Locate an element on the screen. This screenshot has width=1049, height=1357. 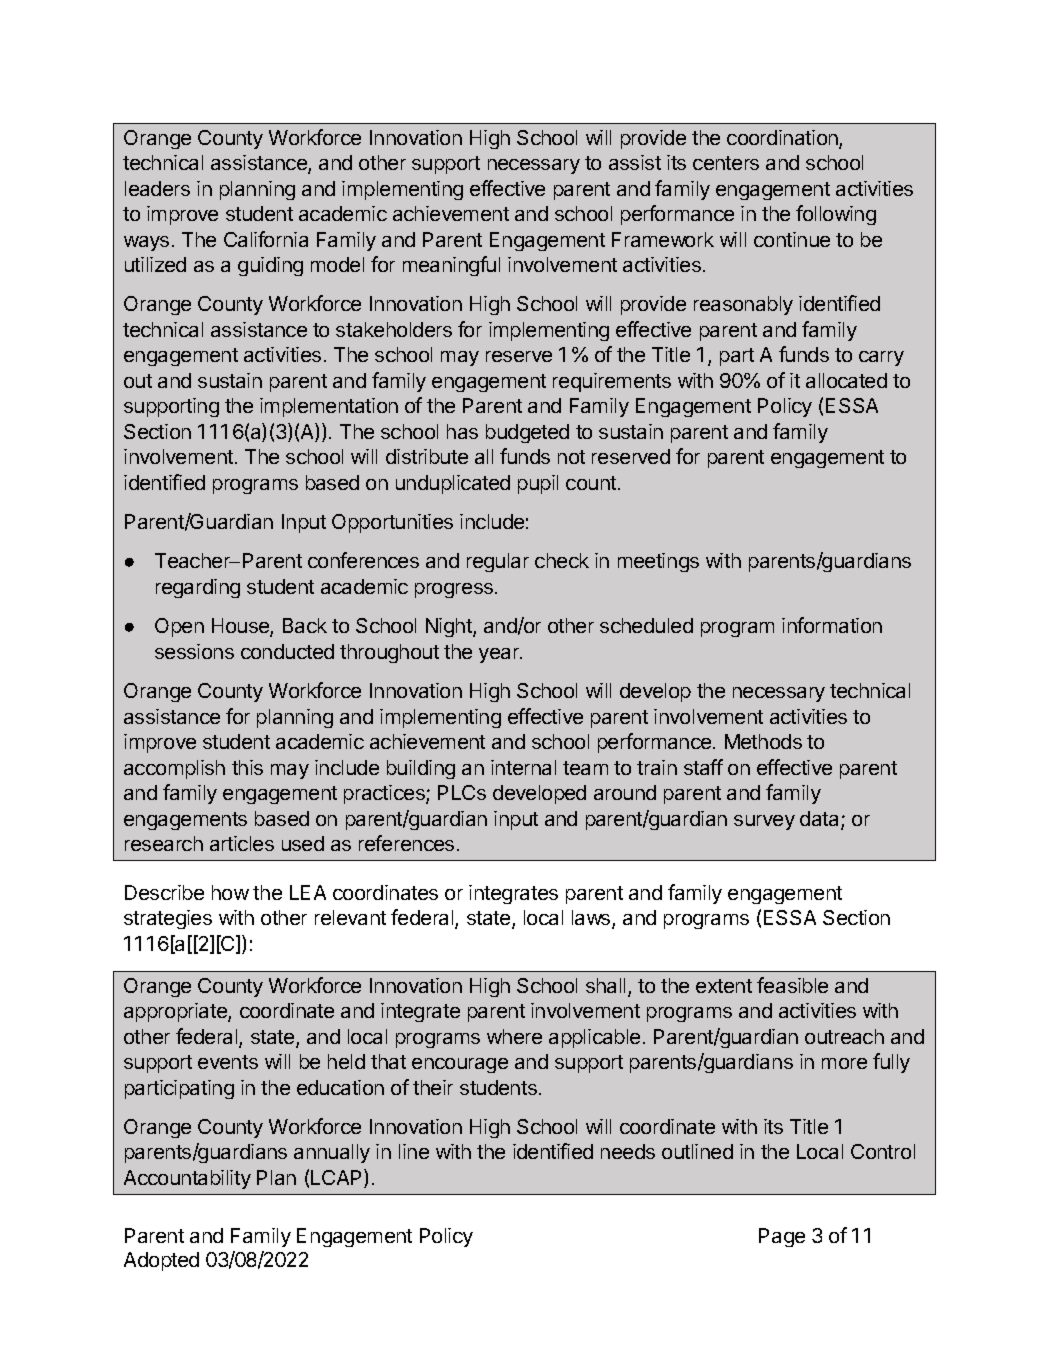
meaningful is located at coordinates (451, 266).
